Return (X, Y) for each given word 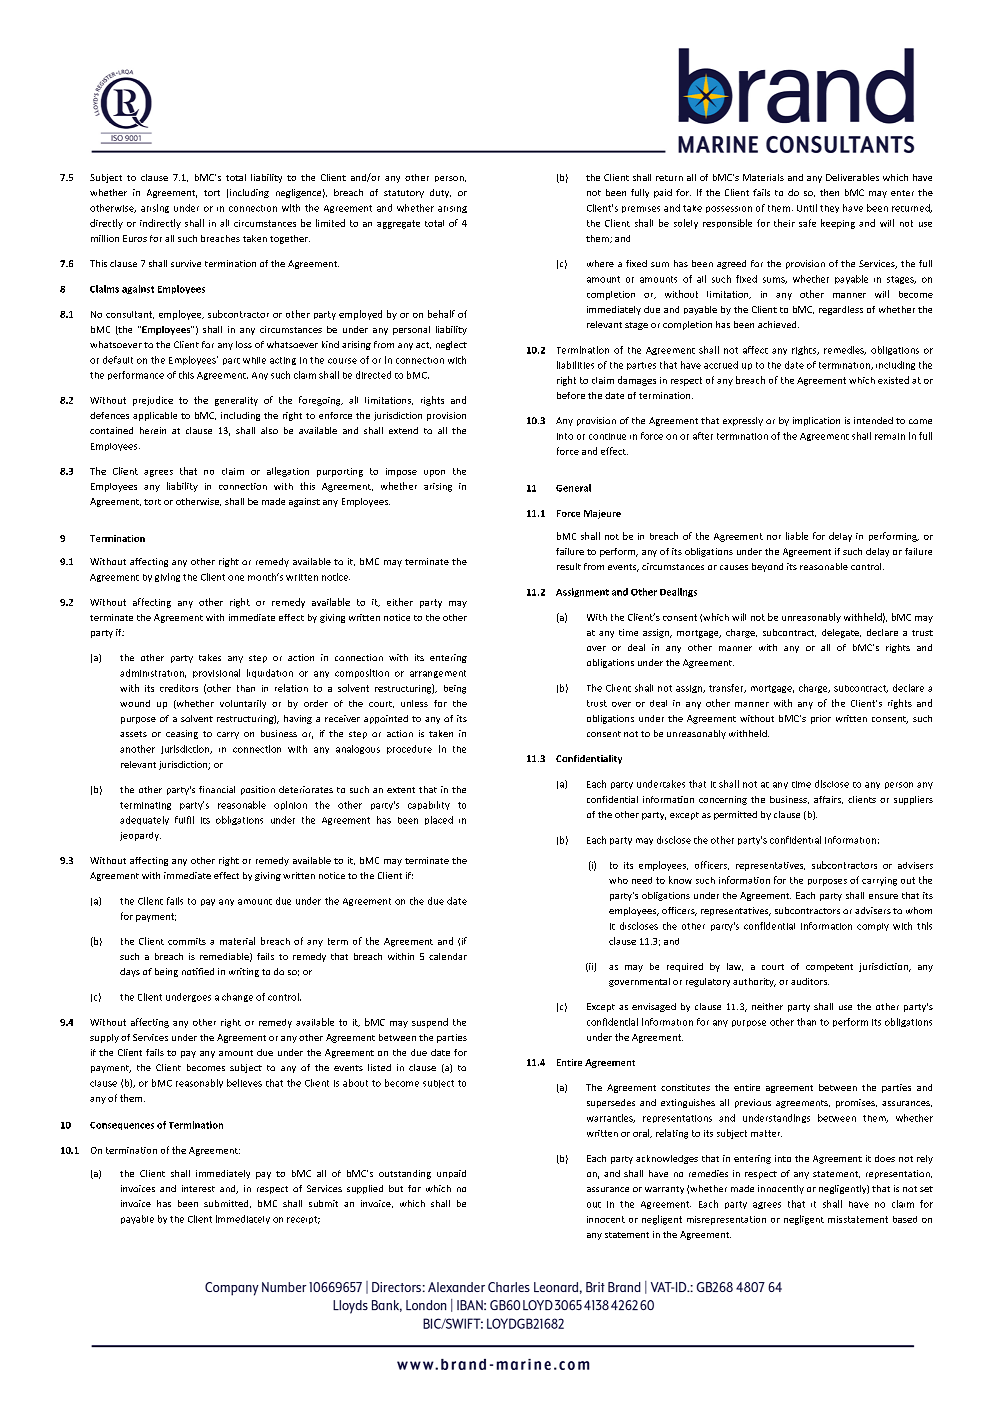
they (829, 209)
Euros (135, 238)
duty (440, 193)
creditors (179, 688)
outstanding (405, 1174)
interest (198, 1188)
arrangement (438, 674)
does (885, 1158)
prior (821, 719)
